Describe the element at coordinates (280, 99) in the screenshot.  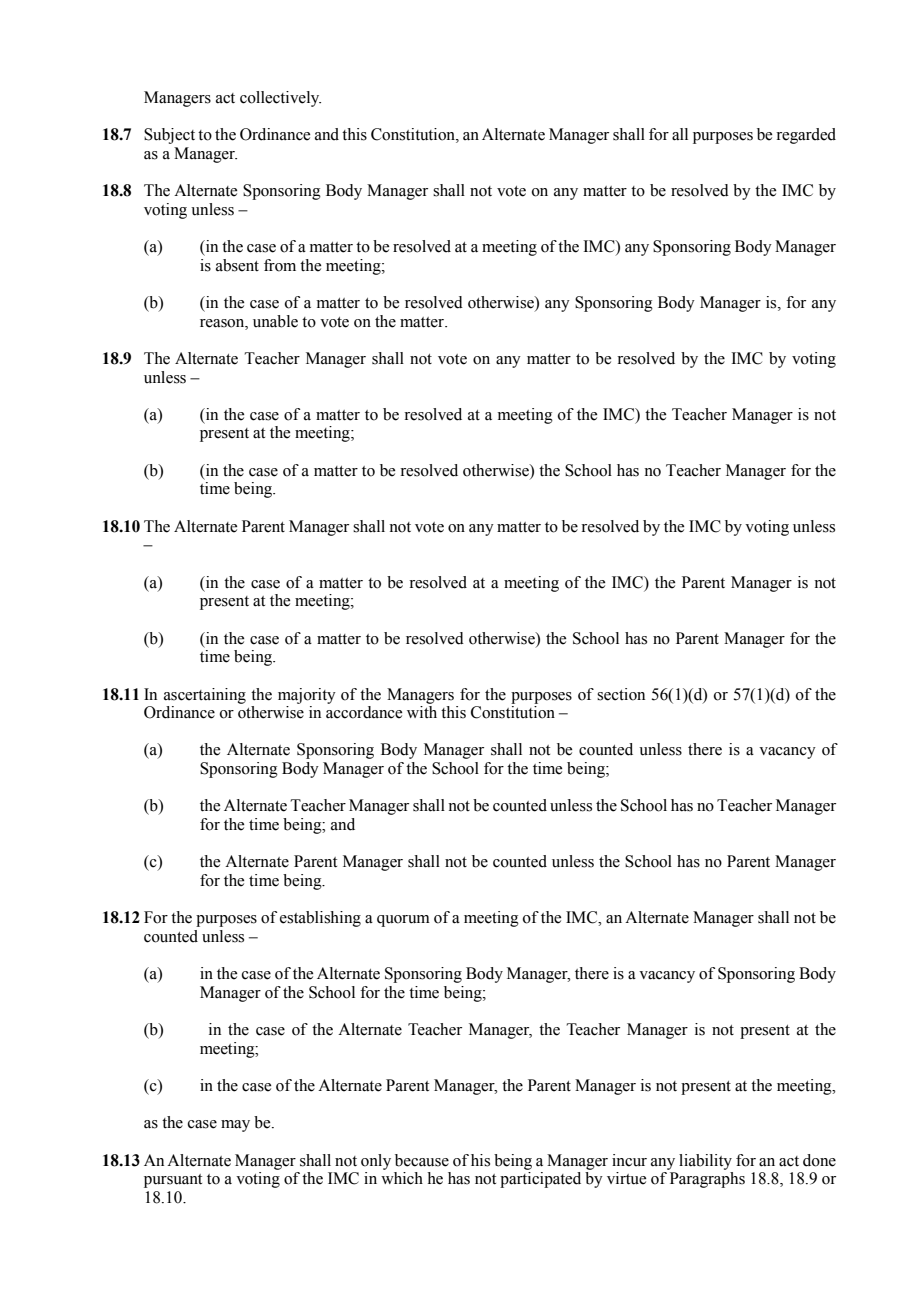
I see `collectively` at that location.
